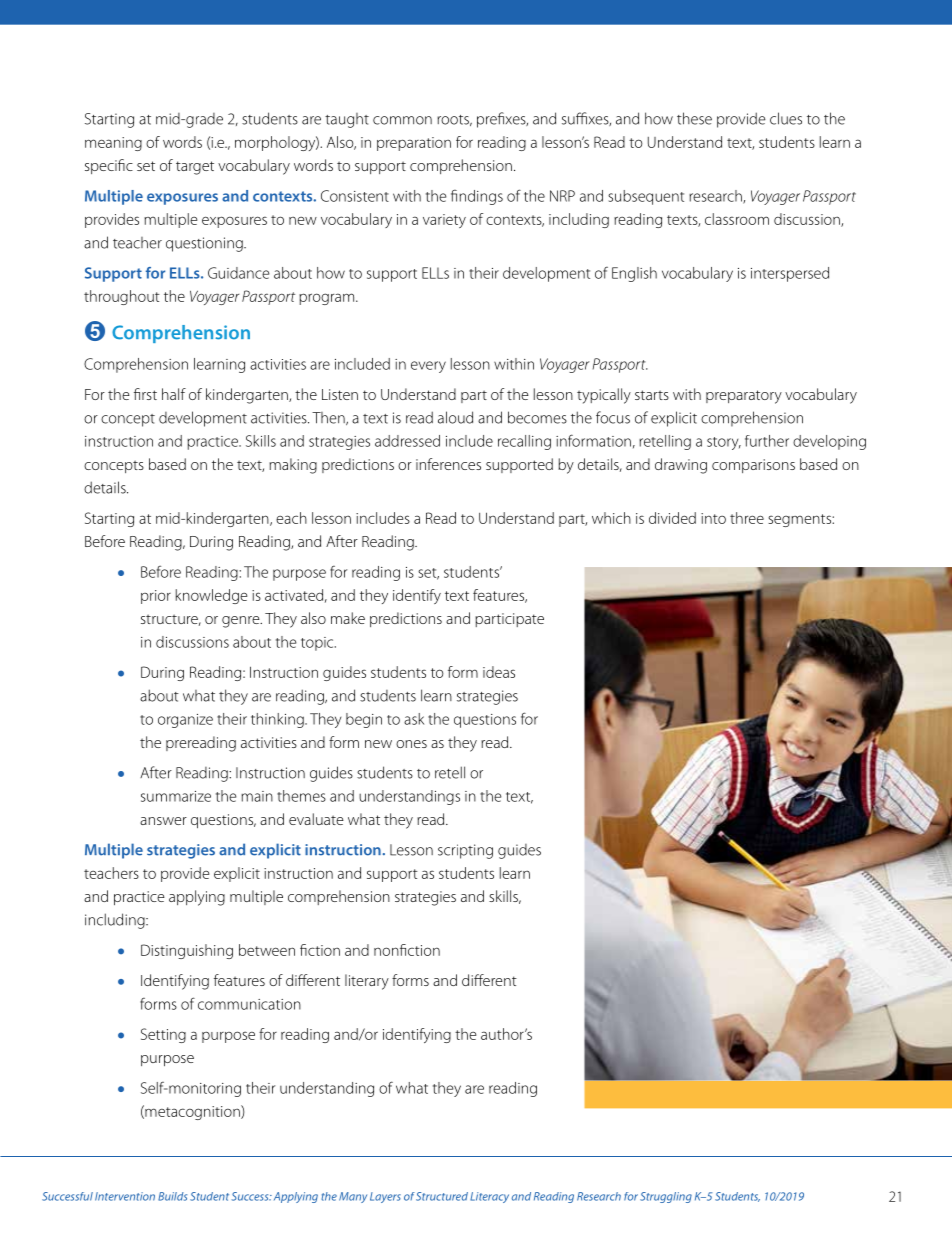 This image has width=952, height=1233. What do you see at coordinates (174, 394) in the image?
I see `half` at bounding box center [174, 394].
